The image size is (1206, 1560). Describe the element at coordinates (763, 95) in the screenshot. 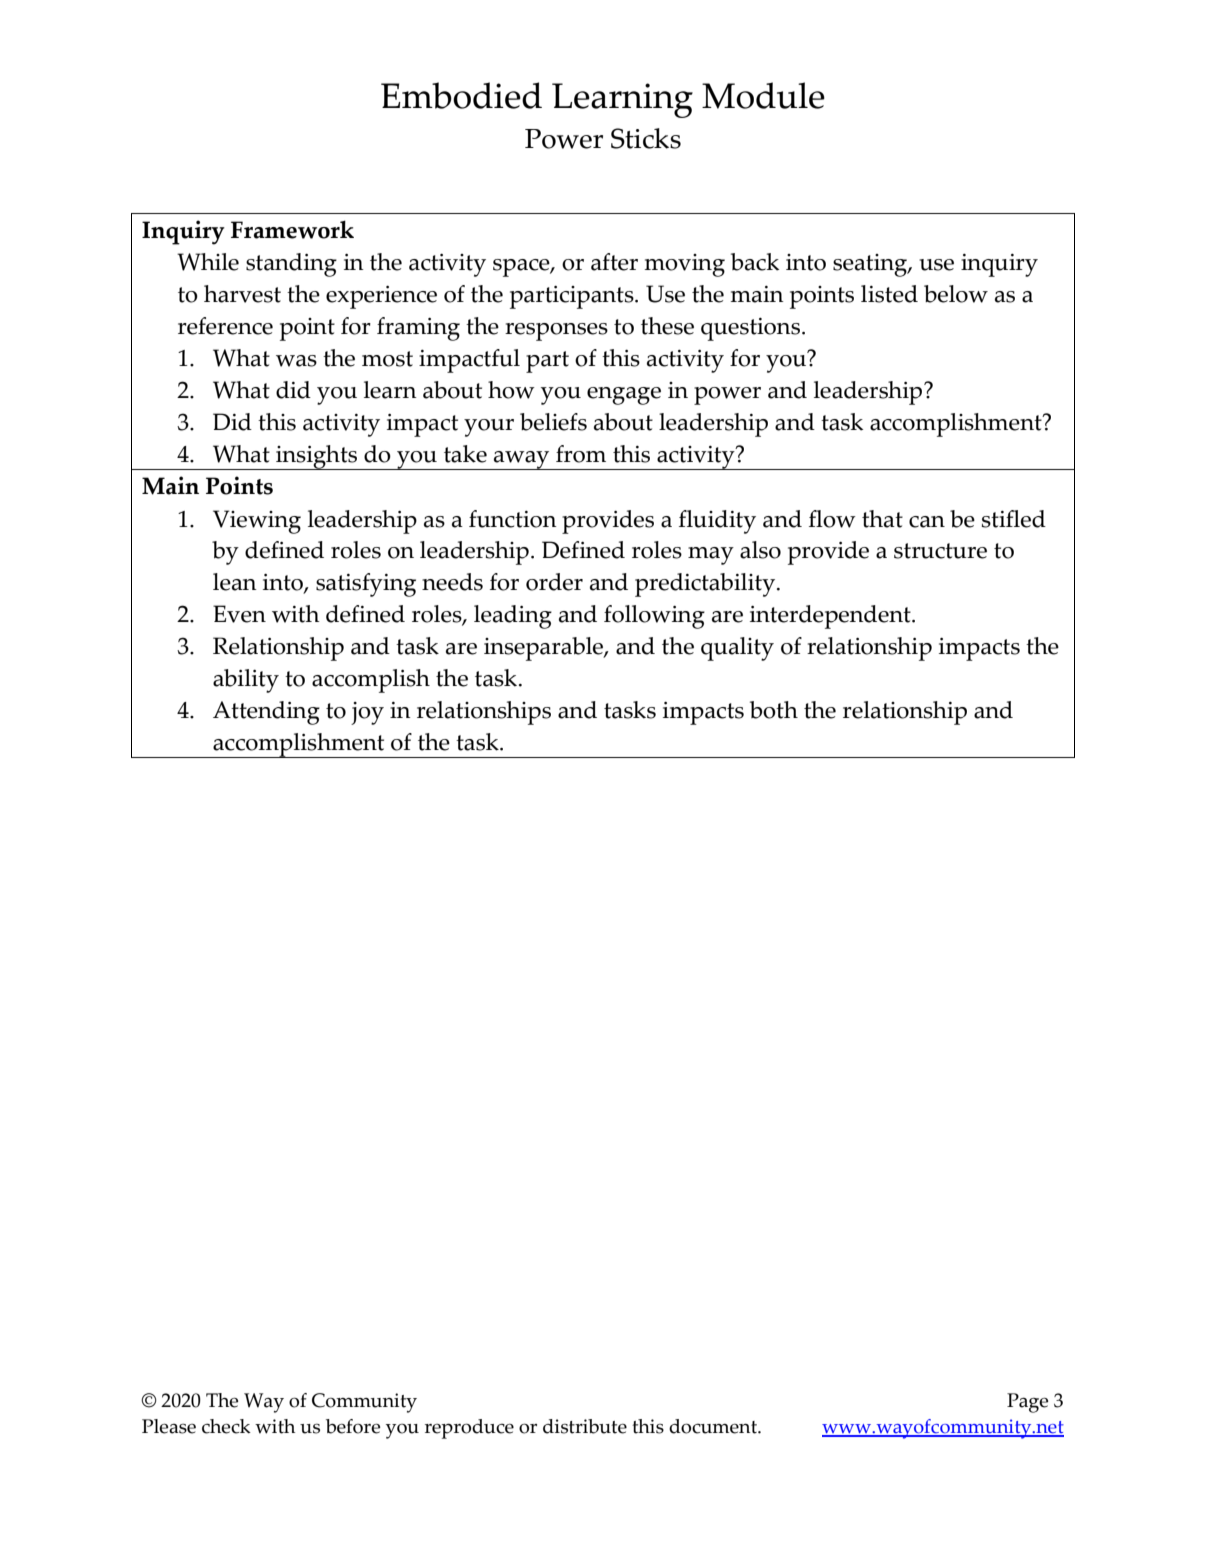

I see `Module` at that location.
